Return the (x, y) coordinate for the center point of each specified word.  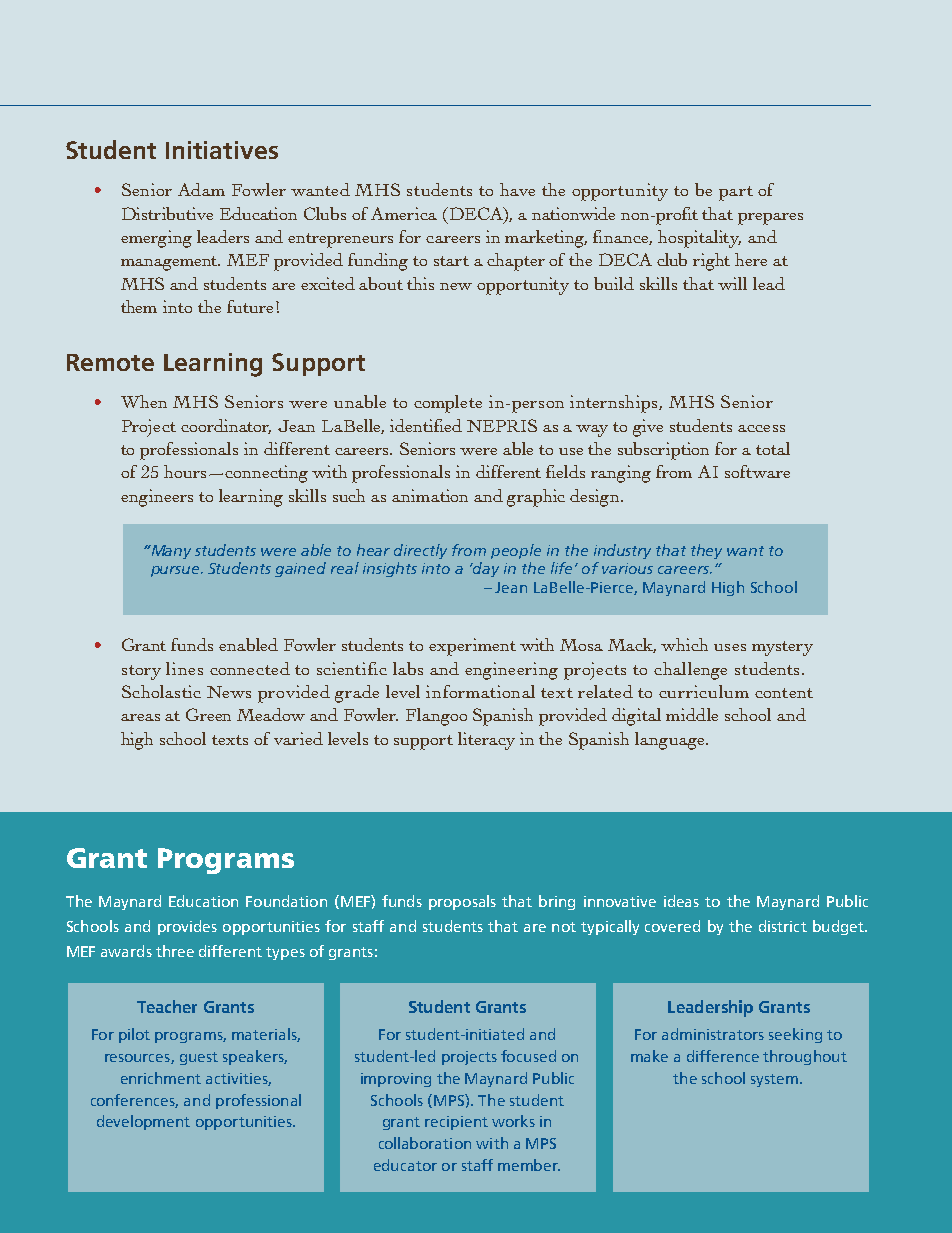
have (517, 189)
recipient (456, 1123)
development (143, 1122)
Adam (201, 189)
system (776, 1080)
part (736, 193)
